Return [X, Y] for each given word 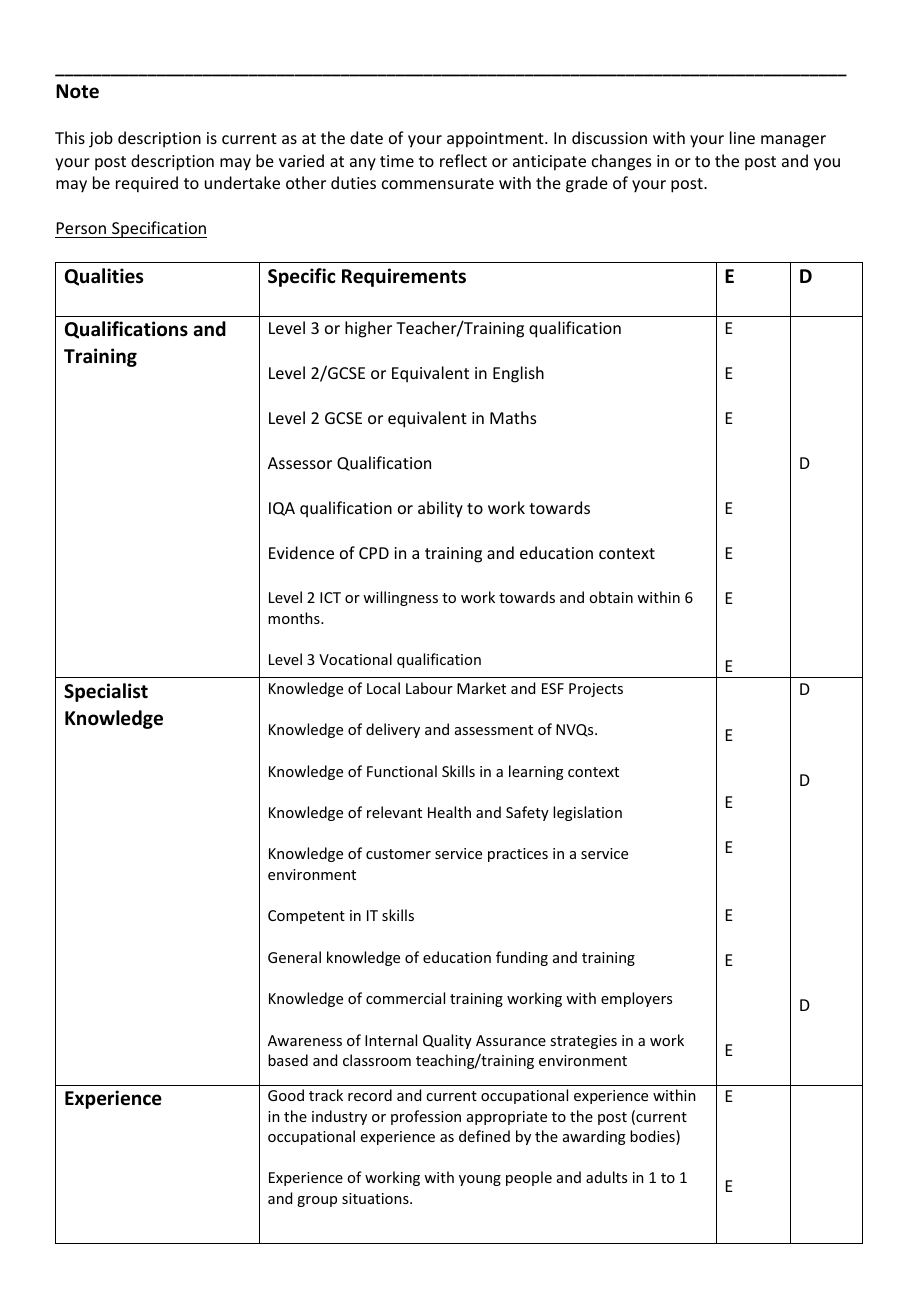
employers [636, 999]
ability [440, 509]
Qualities [104, 277]
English [518, 374]
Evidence [301, 552]
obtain [611, 597]
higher [368, 329]
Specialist [106, 692]
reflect [463, 160]
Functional [402, 771]
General [294, 957]
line [742, 137]
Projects [596, 690]
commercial [405, 998]
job [101, 139]
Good [286, 1095]
